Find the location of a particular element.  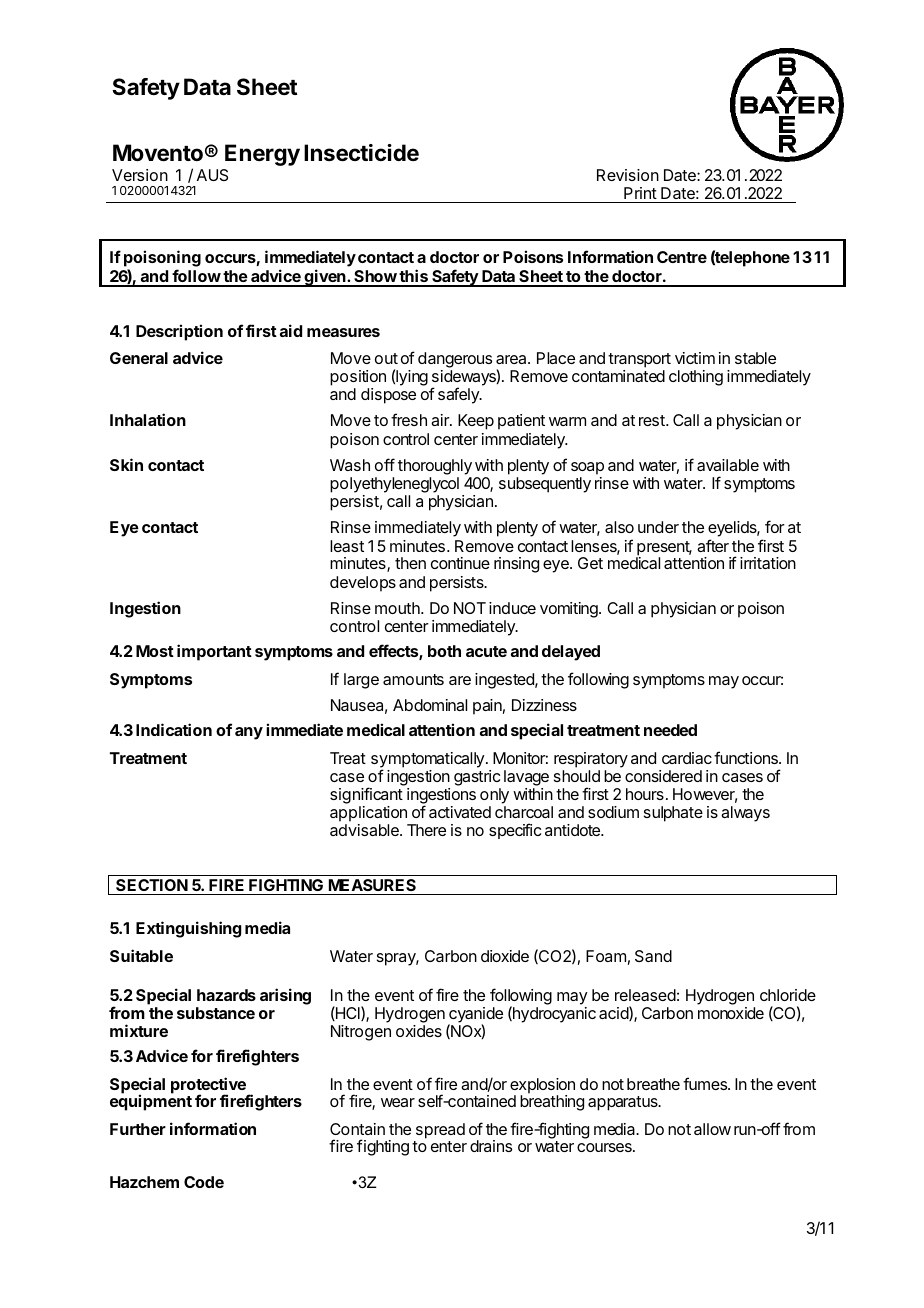

Print is located at coordinates (640, 193).
